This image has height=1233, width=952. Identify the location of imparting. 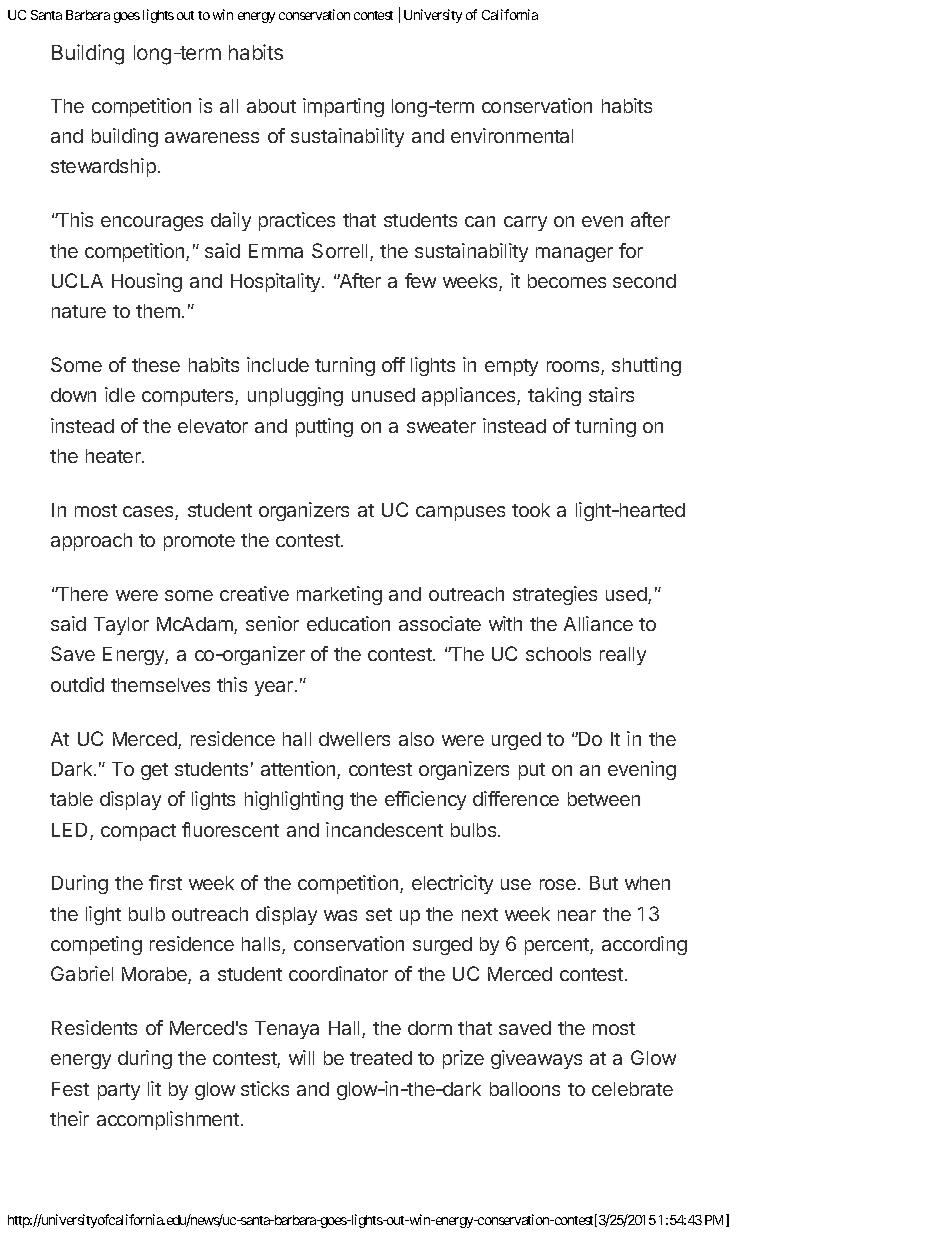
(343, 107).
